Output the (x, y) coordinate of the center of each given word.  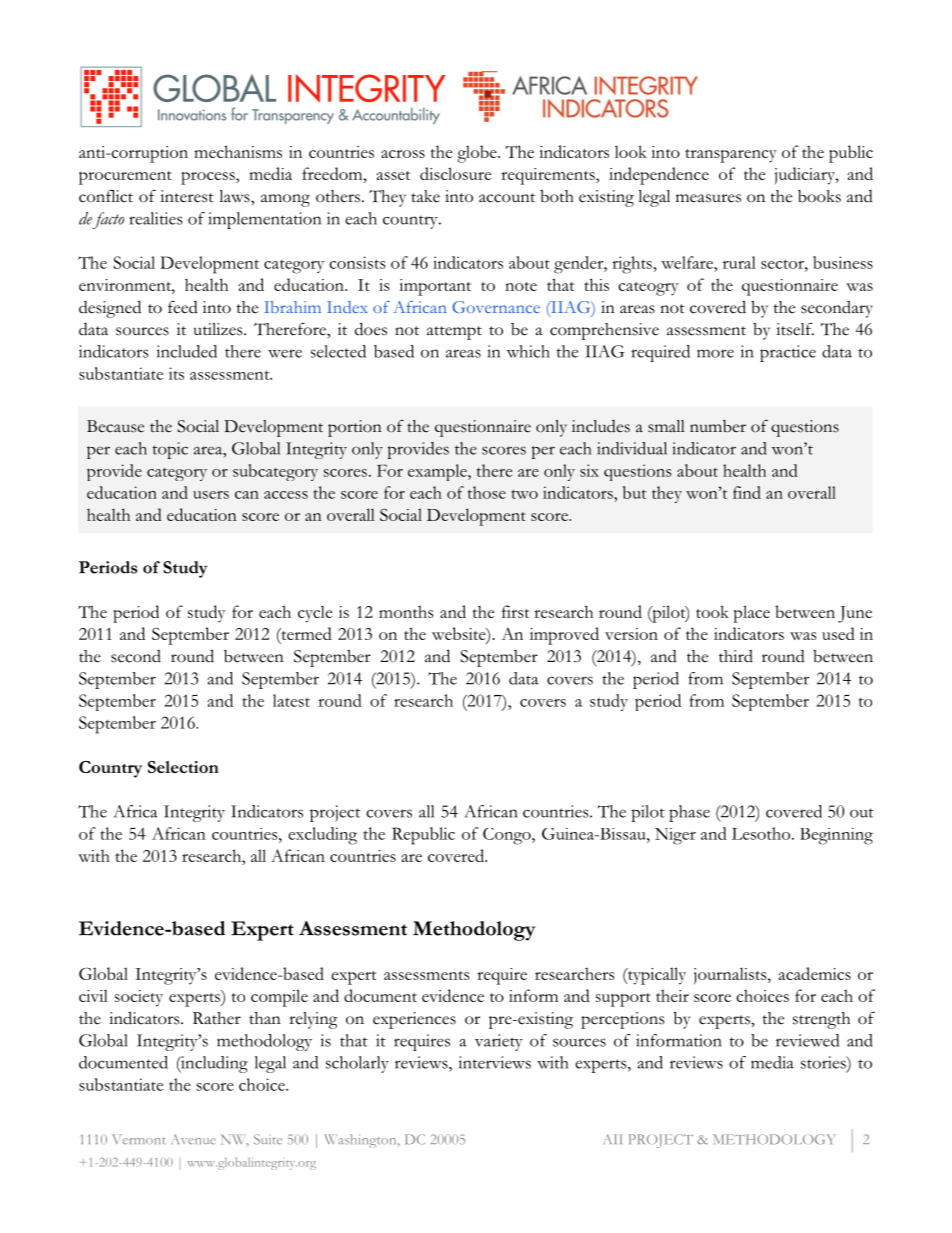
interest (187, 196)
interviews (495, 1062)
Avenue (193, 1139)
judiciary (805, 176)
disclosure (455, 173)
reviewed (807, 1040)
